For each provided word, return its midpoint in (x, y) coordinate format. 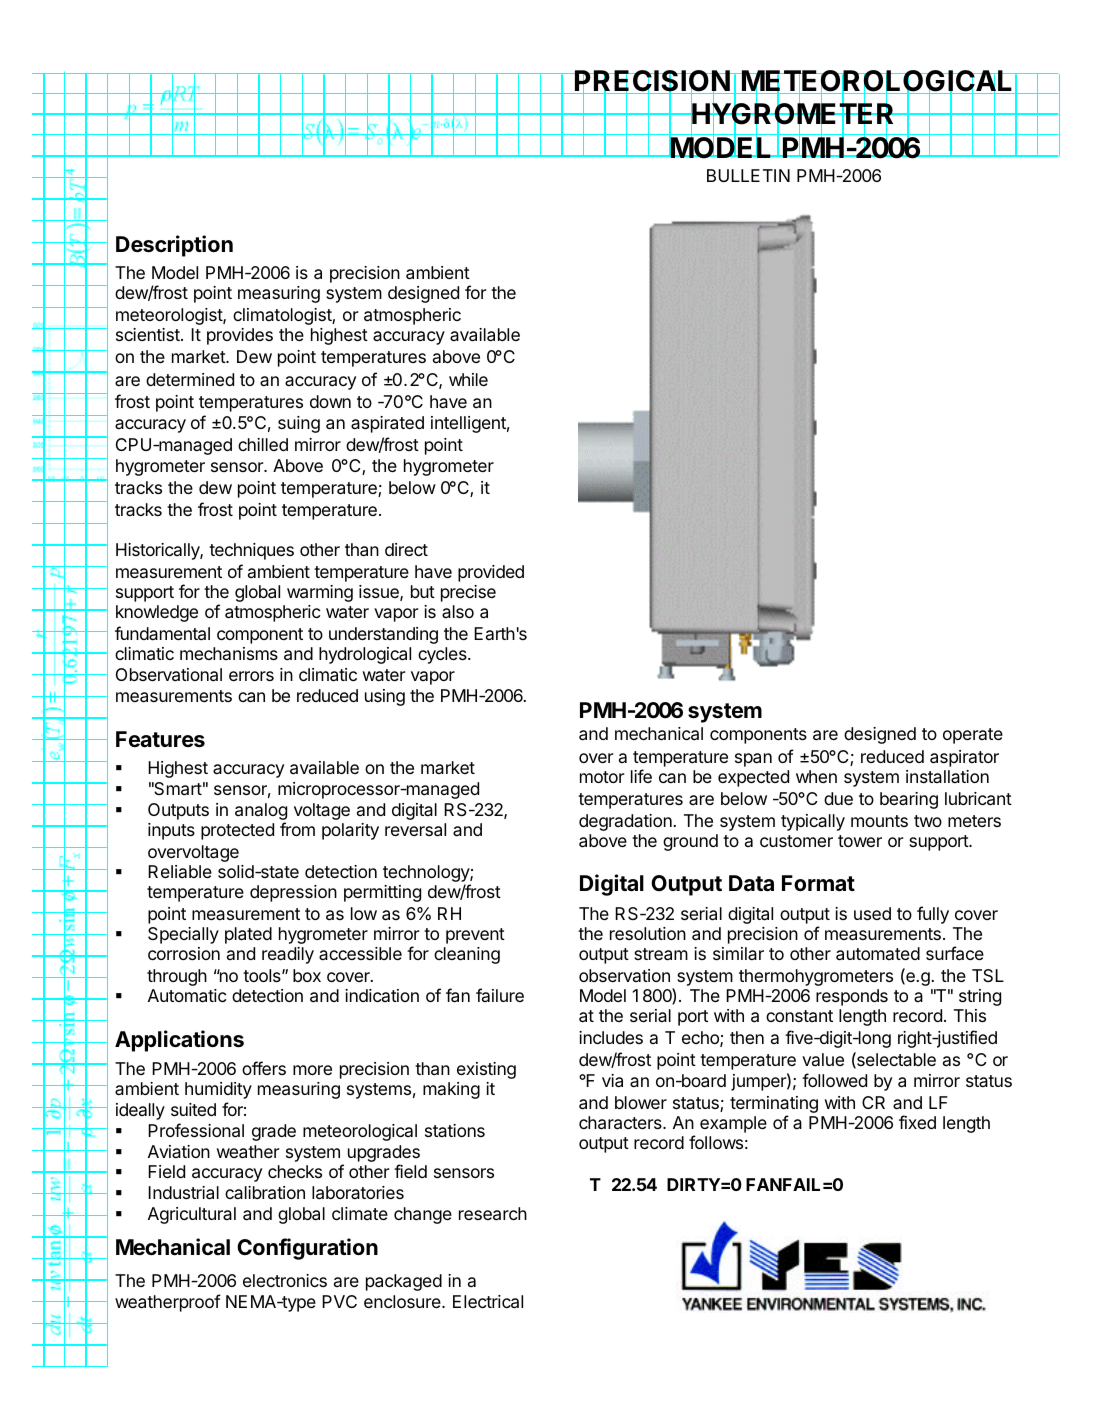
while (468, 379)
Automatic (187, 996)
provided (491, 573)
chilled (263, 444)
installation (947, 776)
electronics (285, 1280)
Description (174, 246)
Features (160, 739)
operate (973, 736)
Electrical (488, 1302)
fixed (917, 1122)
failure (500, 995)
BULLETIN (748, 175)
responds (852, 997)
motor (602, 777)
